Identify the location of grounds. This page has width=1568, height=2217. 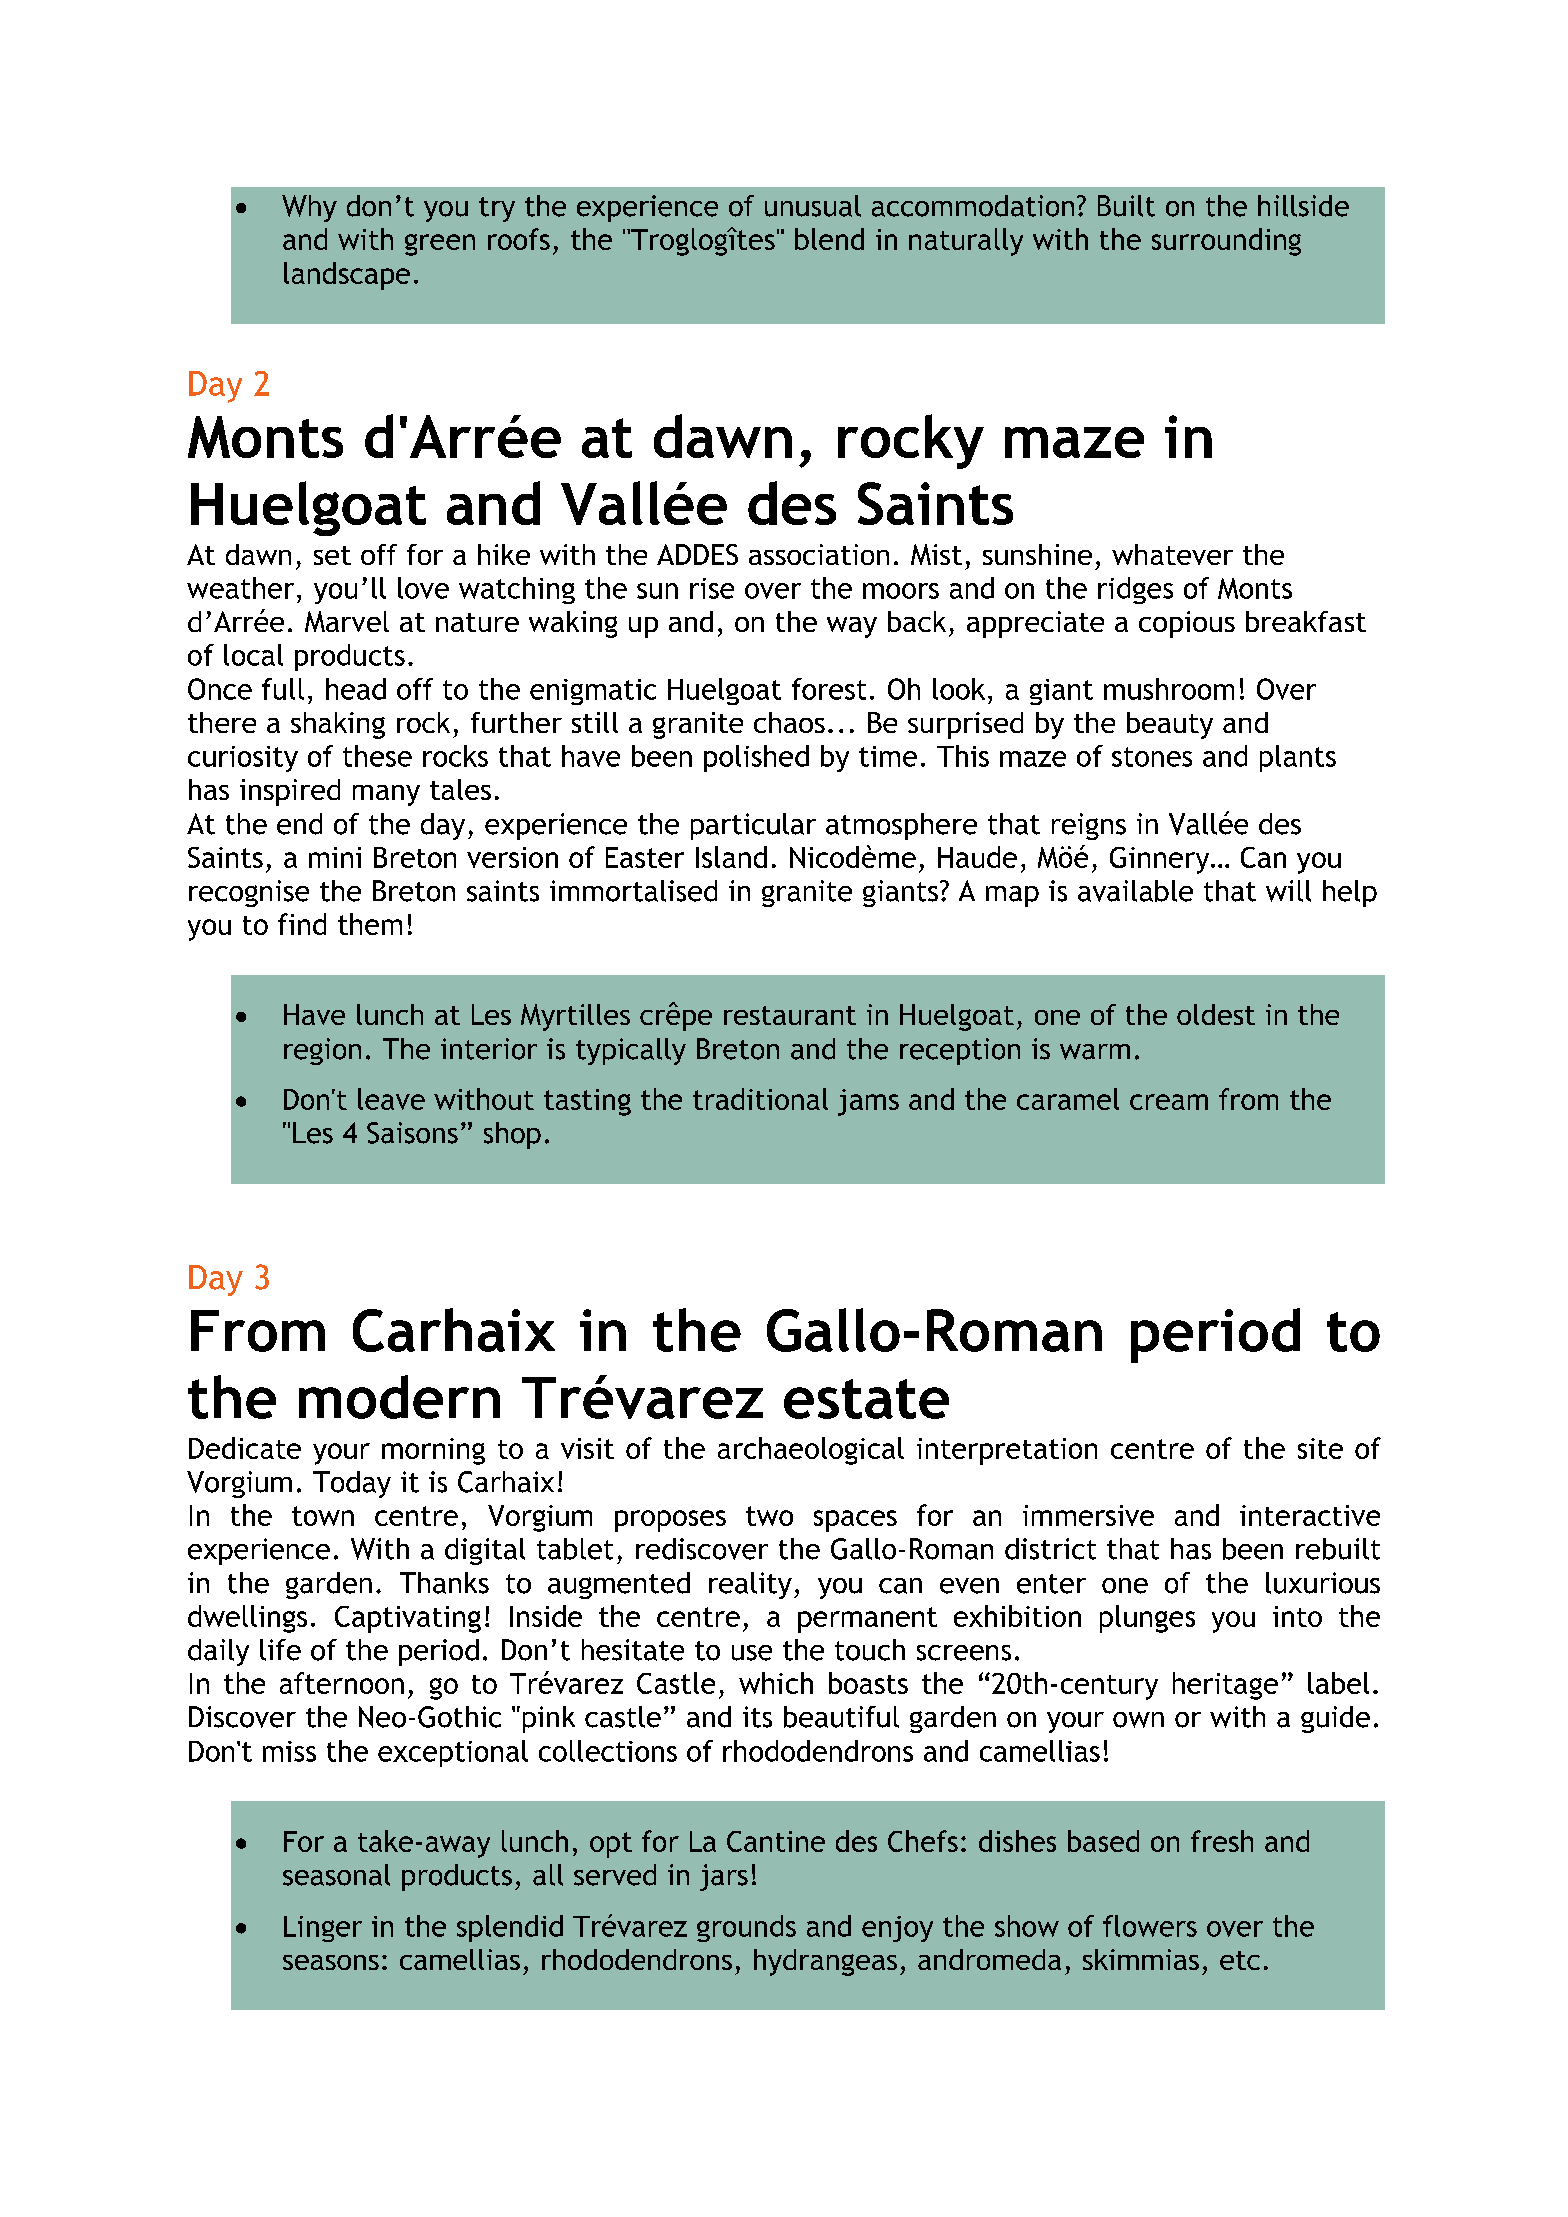
(746, 1928).
